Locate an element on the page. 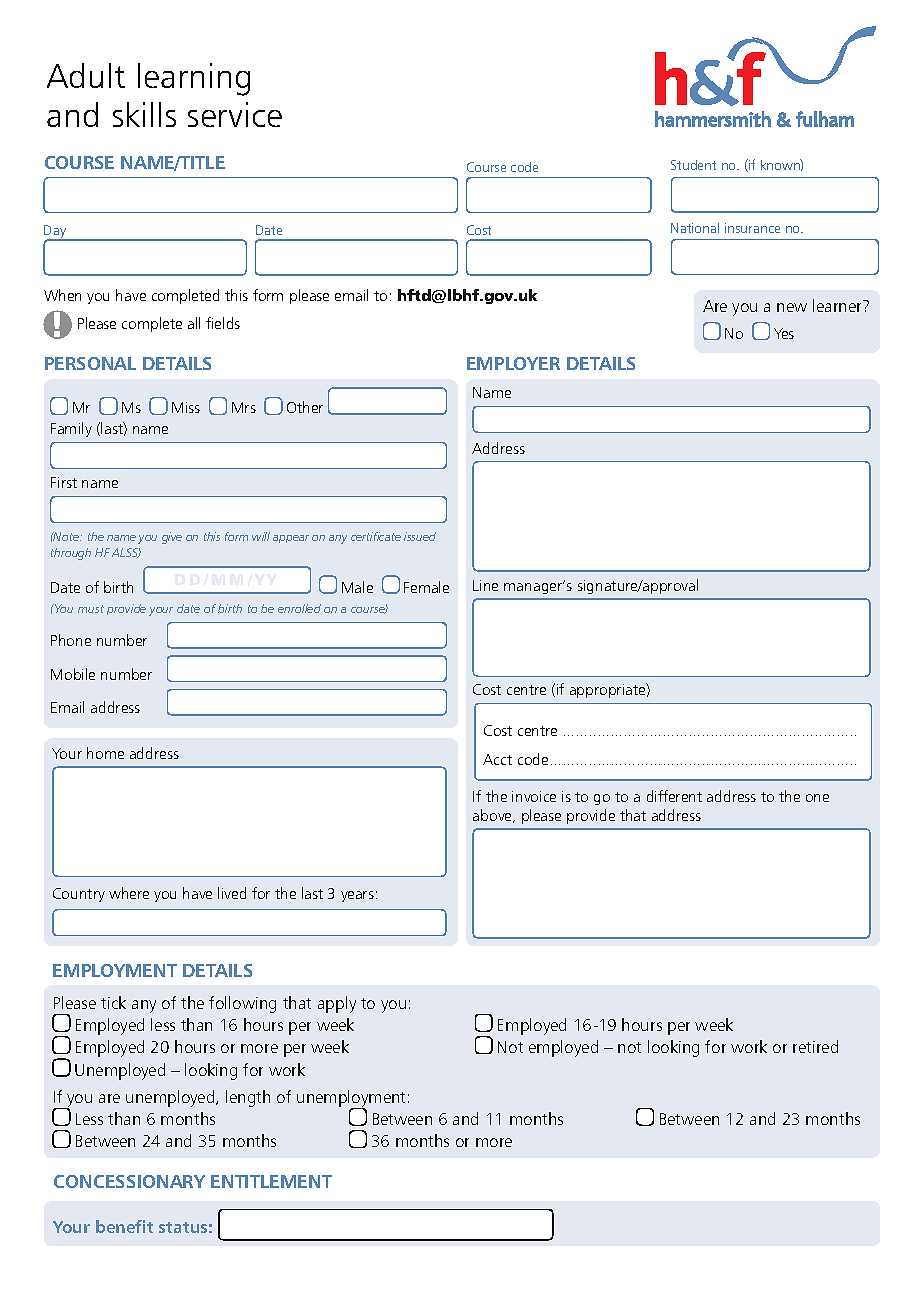 The image size is (924, 1308). service is located at coordinates (235, 114).
